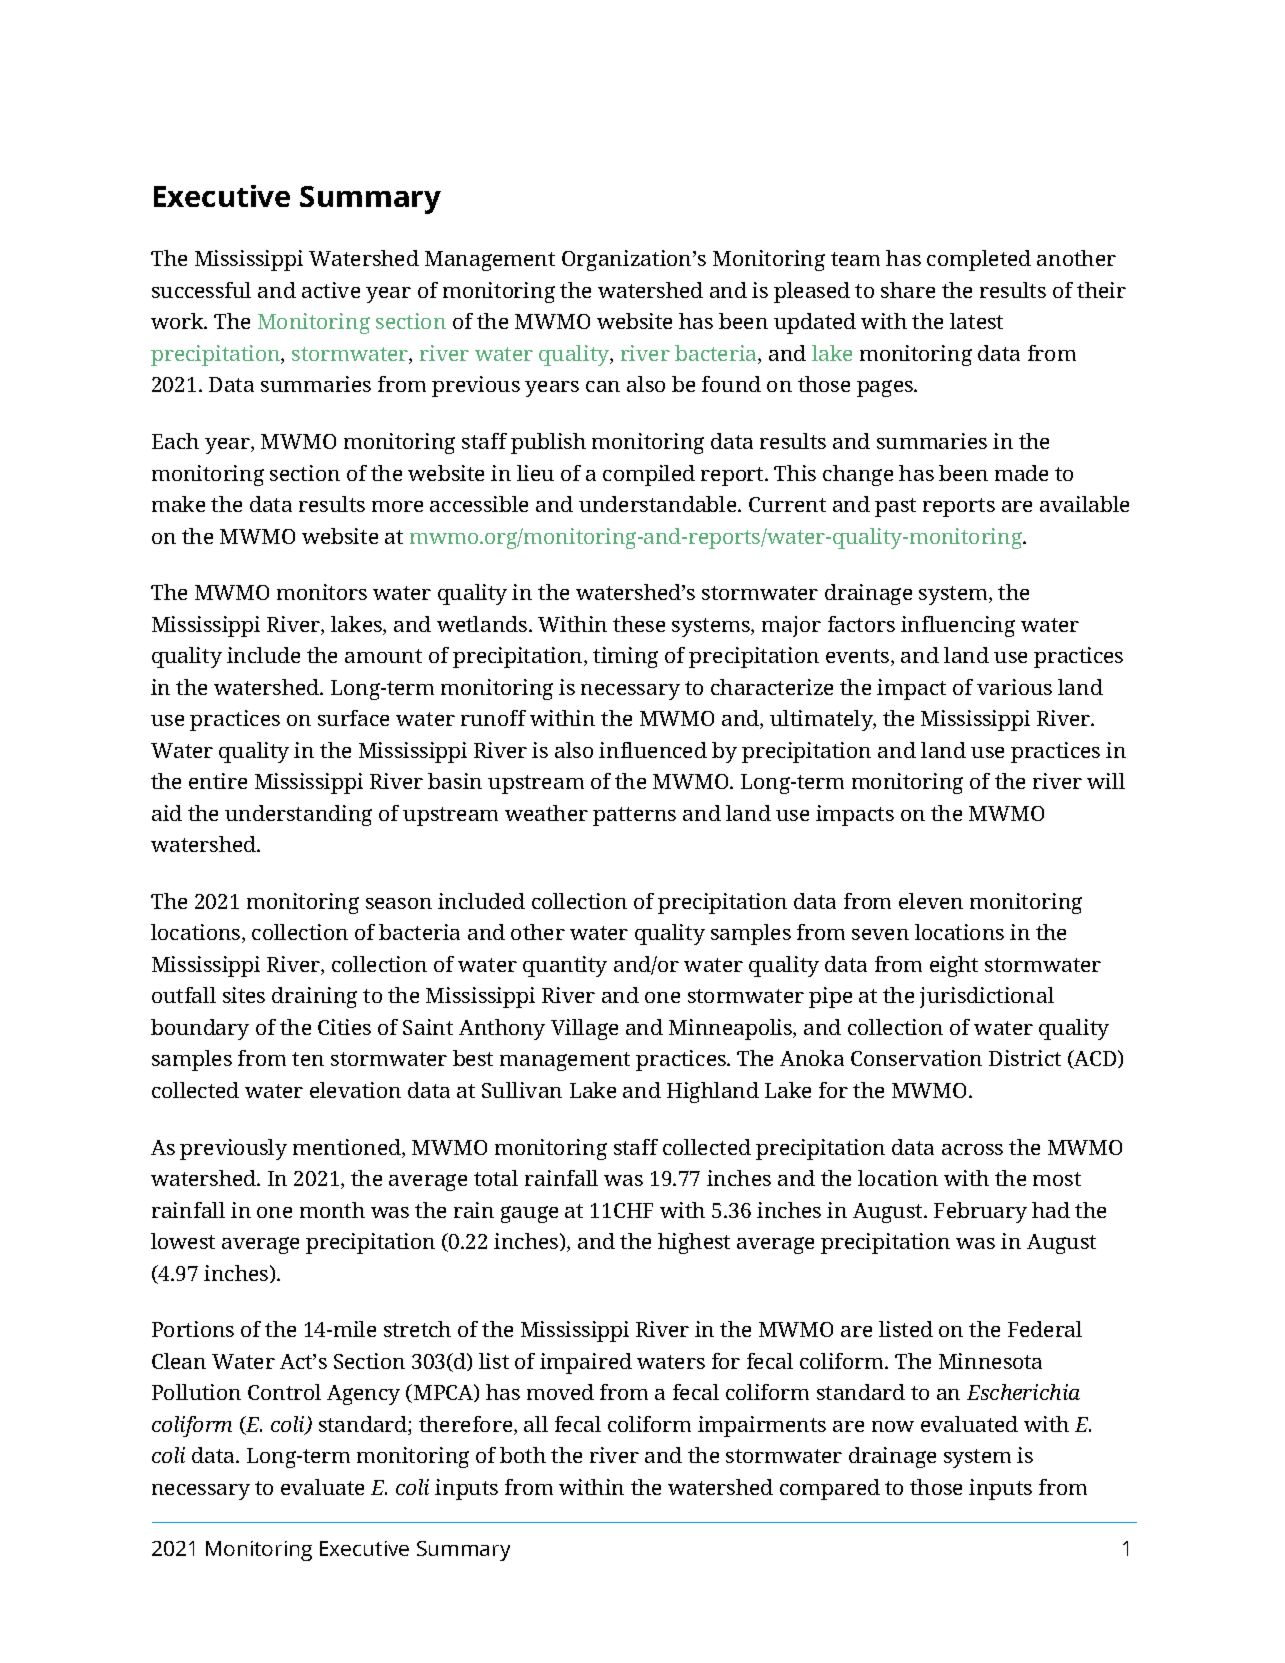  I want to click on ten, so click(308, 1059).
